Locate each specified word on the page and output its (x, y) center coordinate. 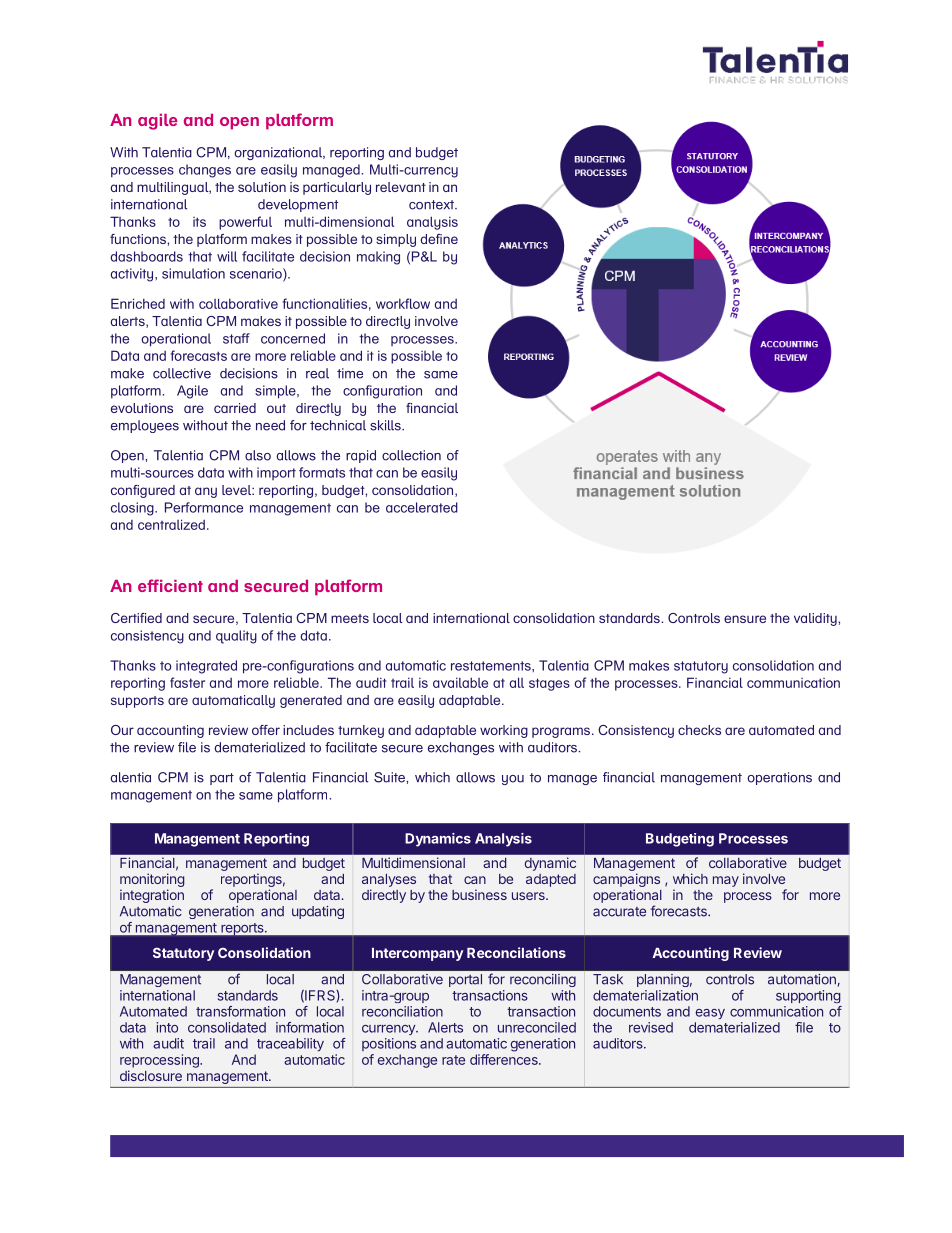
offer (266, 730)
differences (505, 1059)
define (439, 239)
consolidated (227, 1027)
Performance (204, 507)
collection (411, 455)
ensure (745, 619)
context (432, 205)
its (199, 222)
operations (779, 778)
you (513, 780)
